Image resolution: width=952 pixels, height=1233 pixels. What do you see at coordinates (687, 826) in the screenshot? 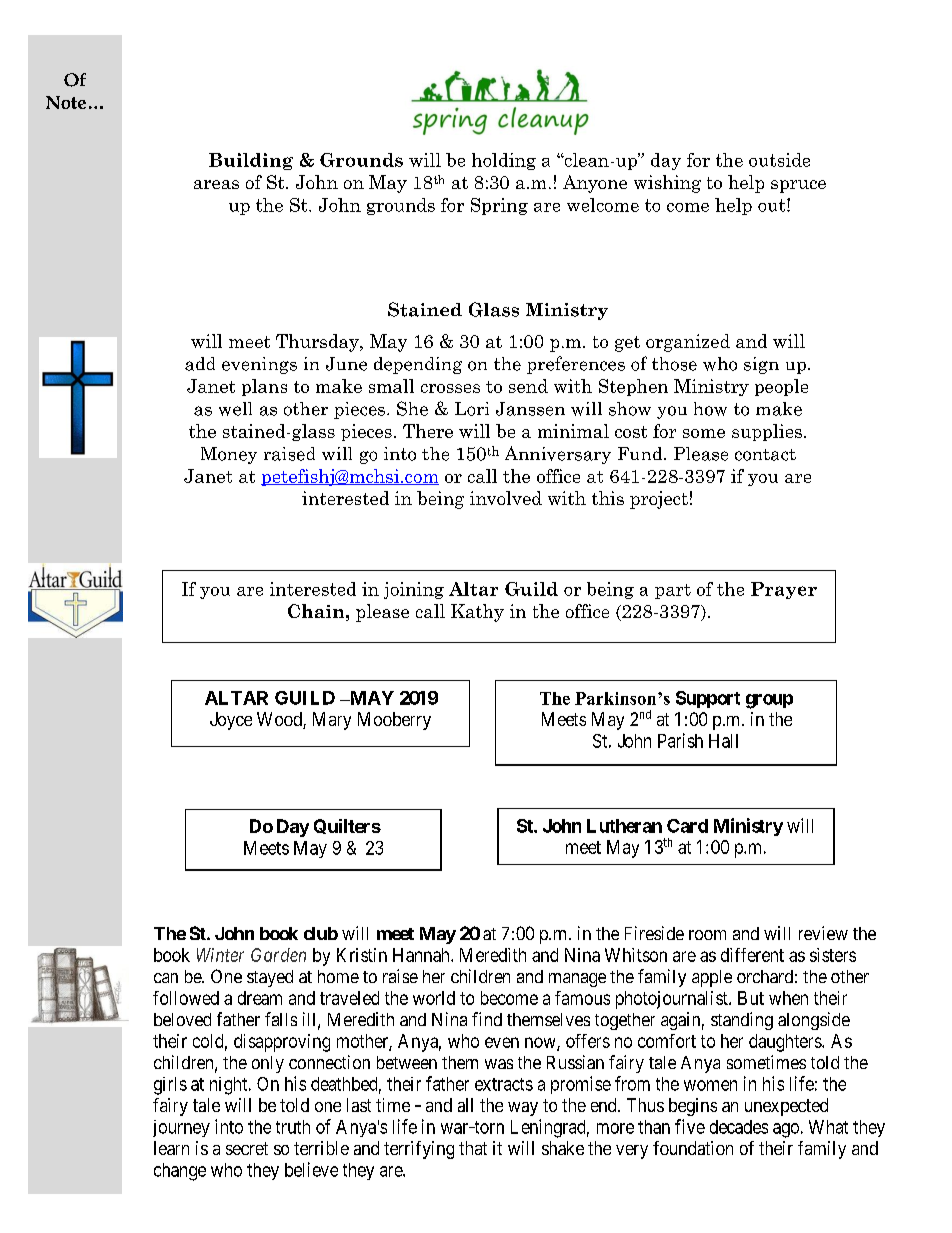
I see `Card` at bounding box center [687, 826].
